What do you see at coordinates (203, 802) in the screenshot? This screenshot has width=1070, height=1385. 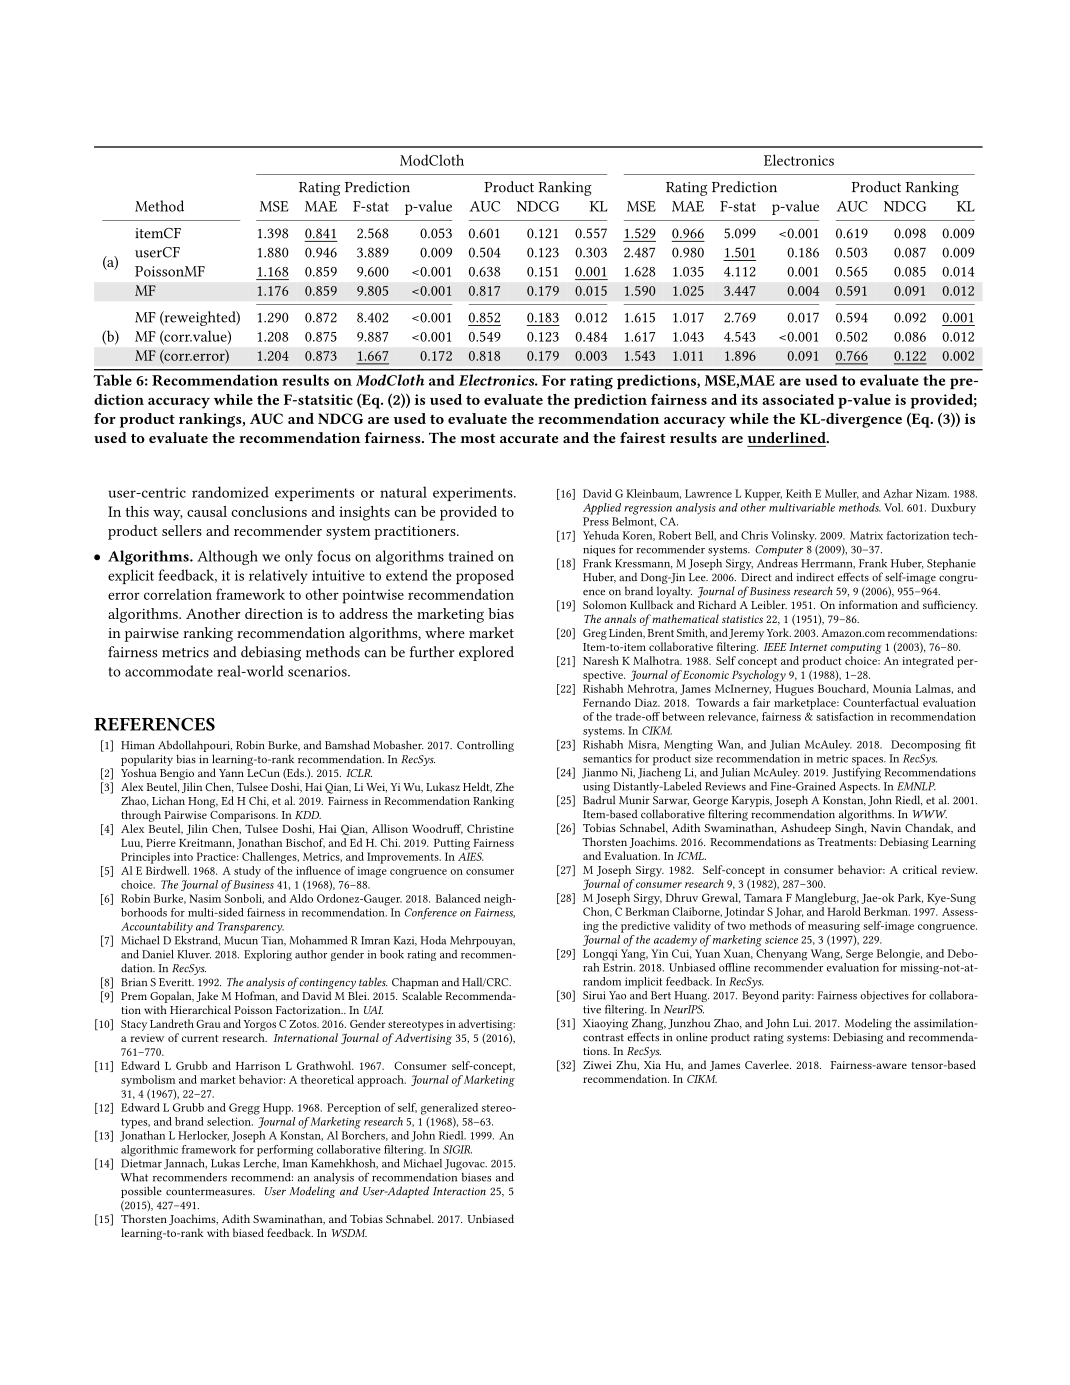 I see `Hong` at bounding box center [203, 802].
